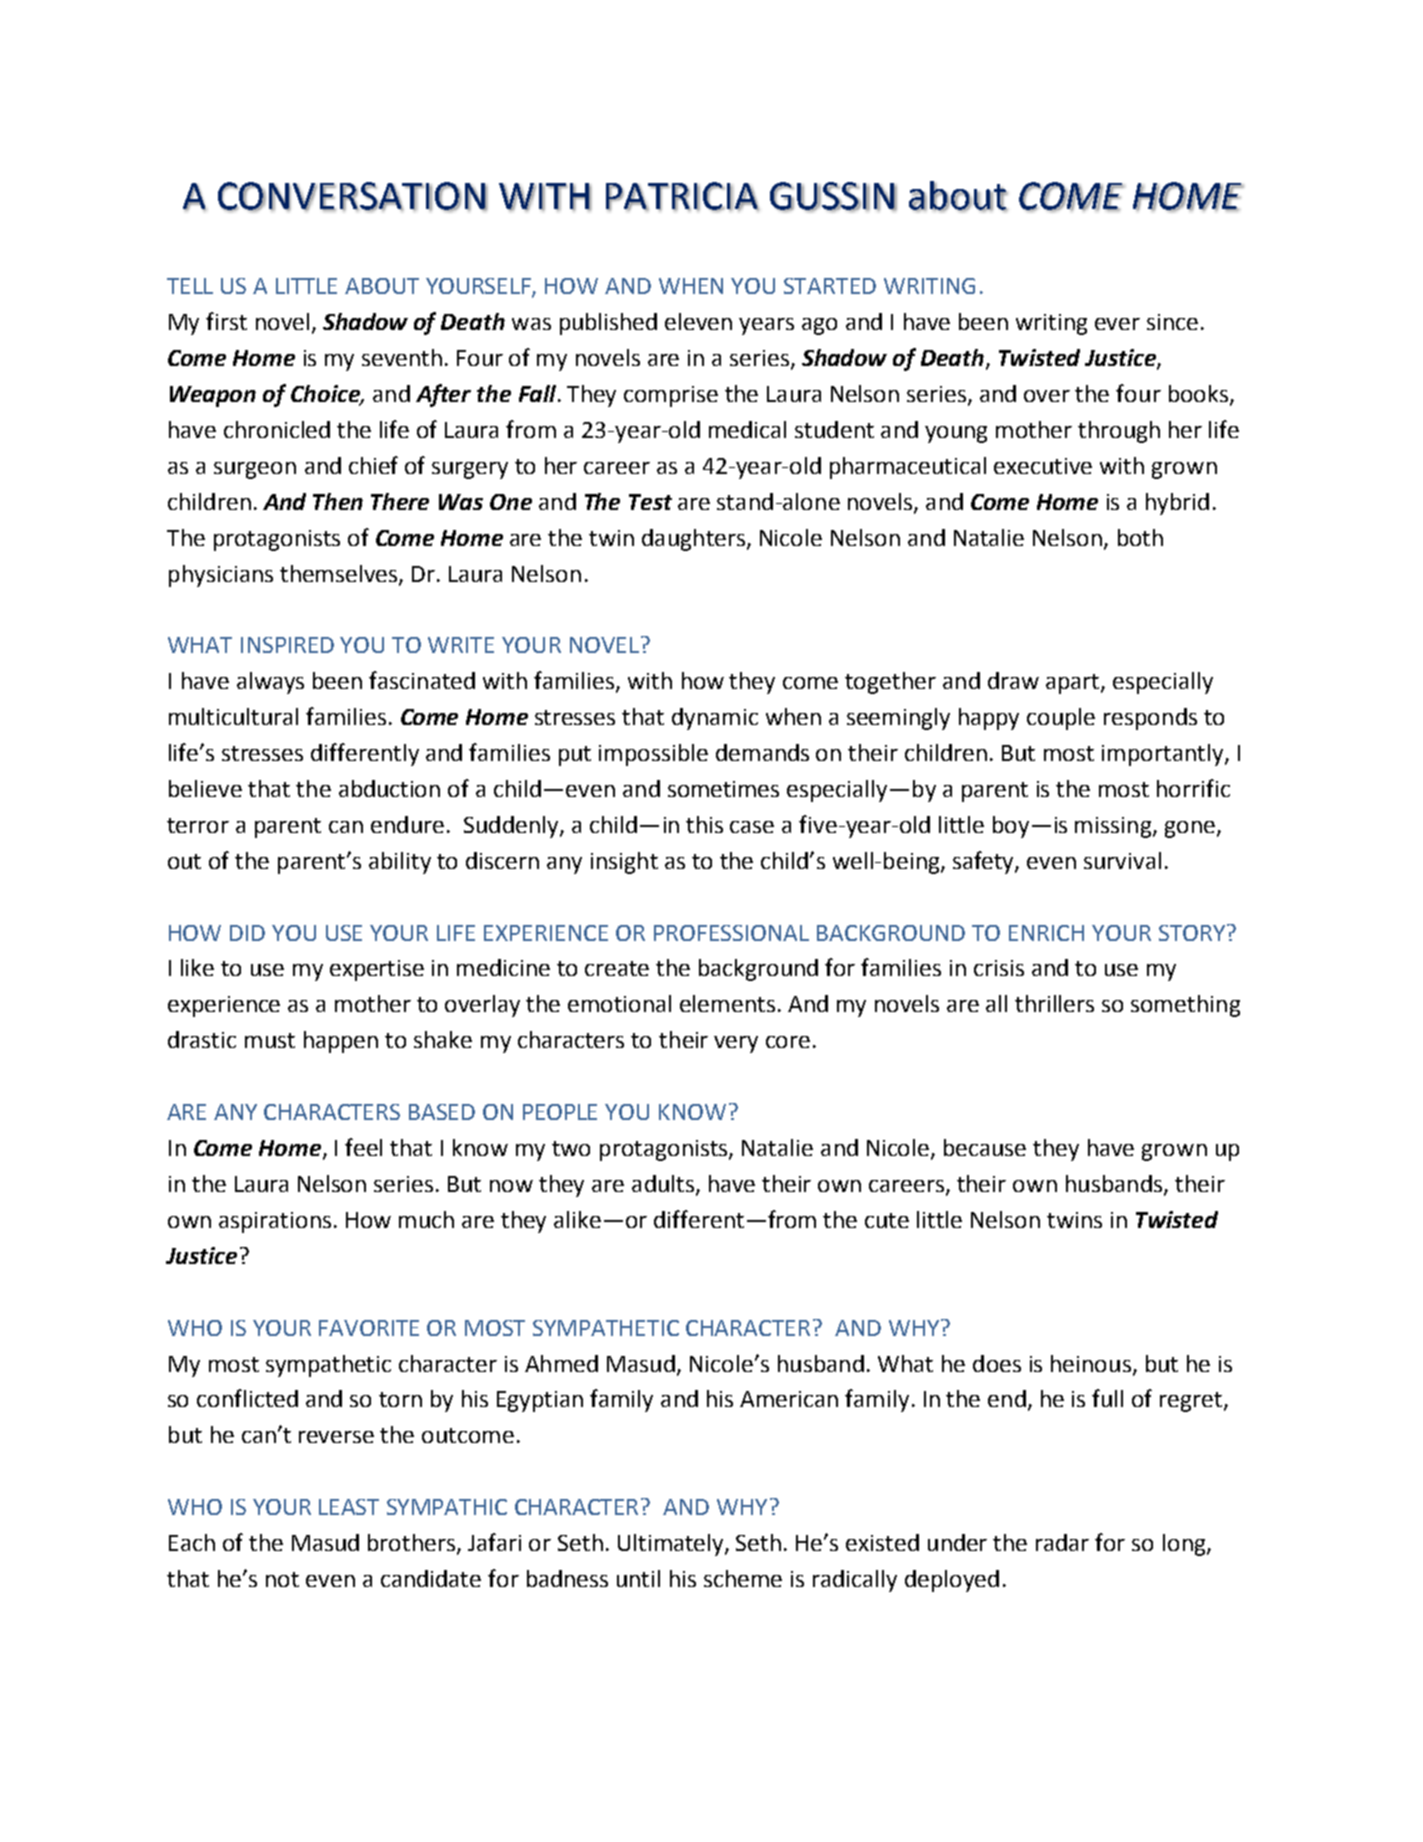 This screenshot has width=1423, height=1842. Describe the element at coordinates (275, 1222) in the screenshot. I see `aspirations` at that location.
